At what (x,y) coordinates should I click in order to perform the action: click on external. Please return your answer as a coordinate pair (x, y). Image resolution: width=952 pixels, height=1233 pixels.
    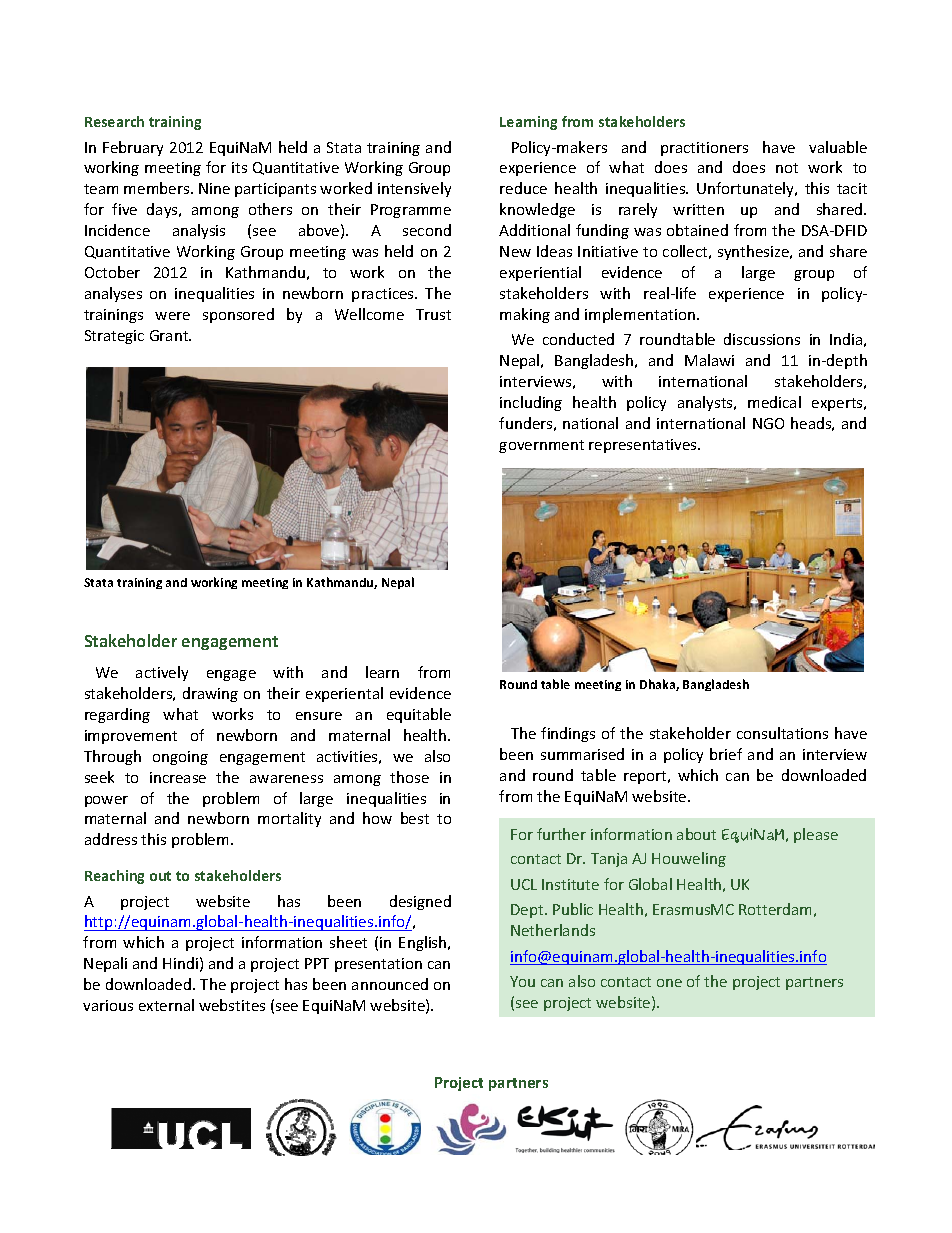
    Looking at the image, I should click on (166, 1005).
